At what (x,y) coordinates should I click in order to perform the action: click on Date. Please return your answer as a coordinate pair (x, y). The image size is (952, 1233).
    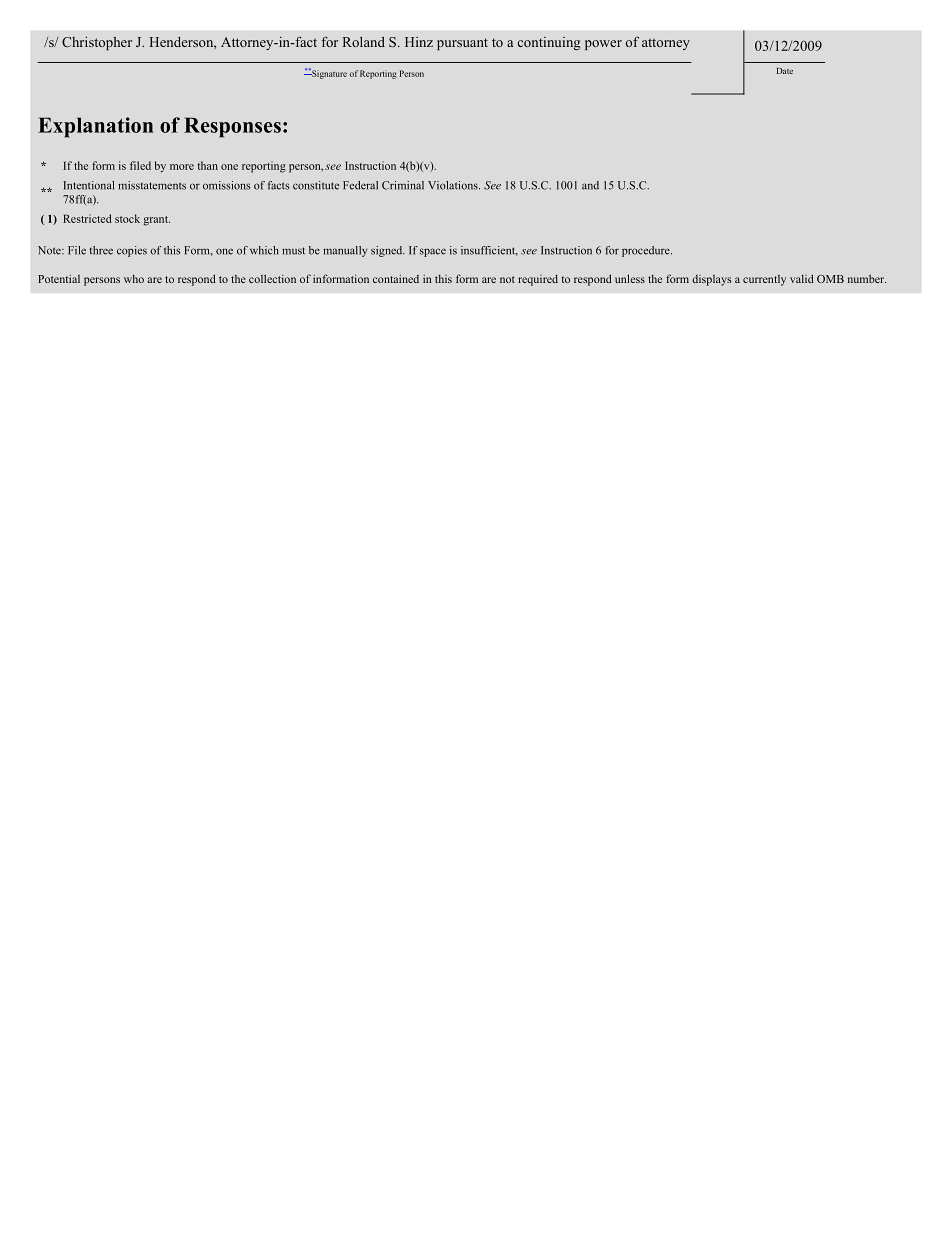
    Looking at the image, I should click on (785, 71).
